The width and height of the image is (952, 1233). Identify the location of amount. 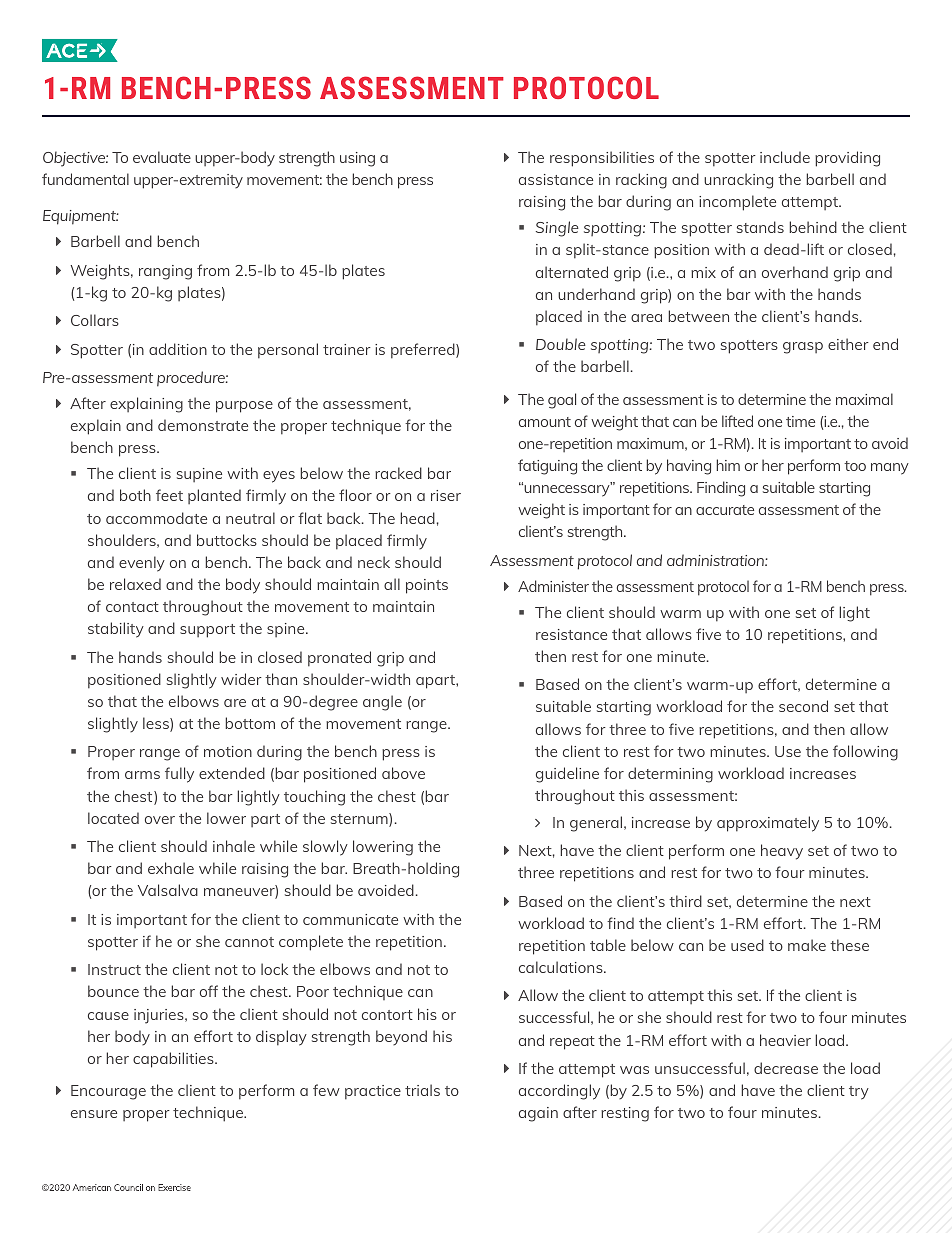
(545, 422).
